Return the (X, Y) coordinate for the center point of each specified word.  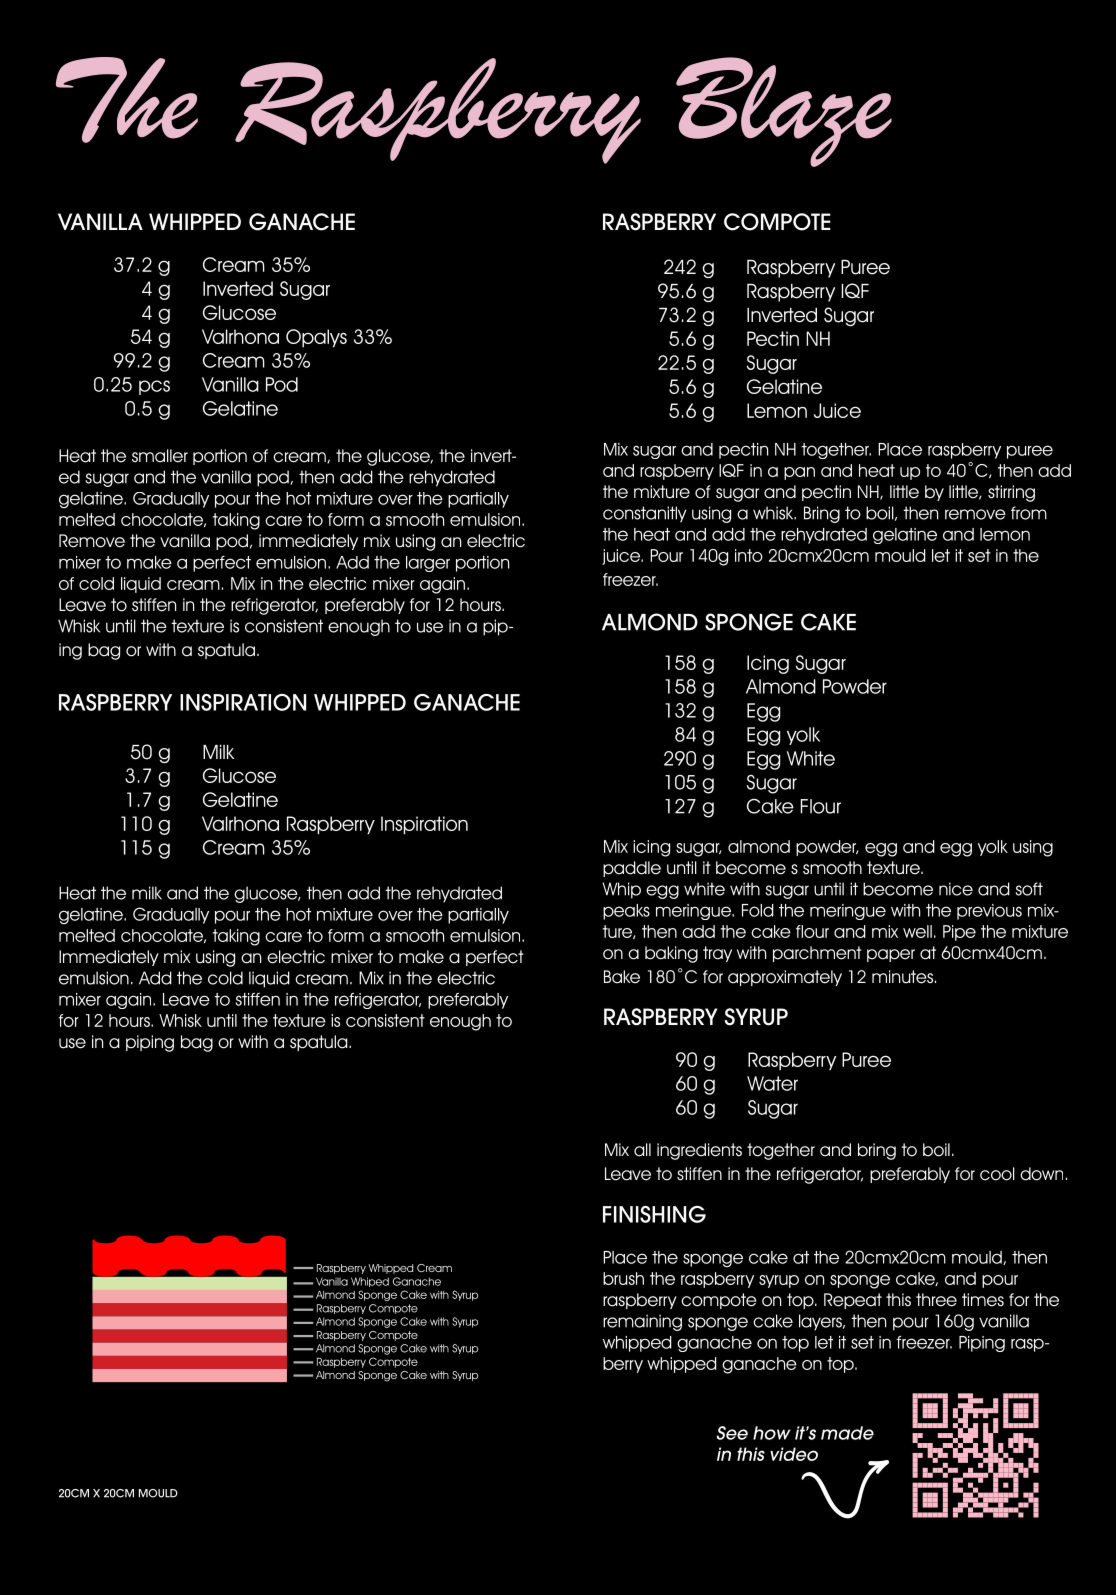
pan (799, 473)
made (847, 1433)
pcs (154, 387)
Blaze (784, 112)
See (732, 1433)
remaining (642, 1322)
